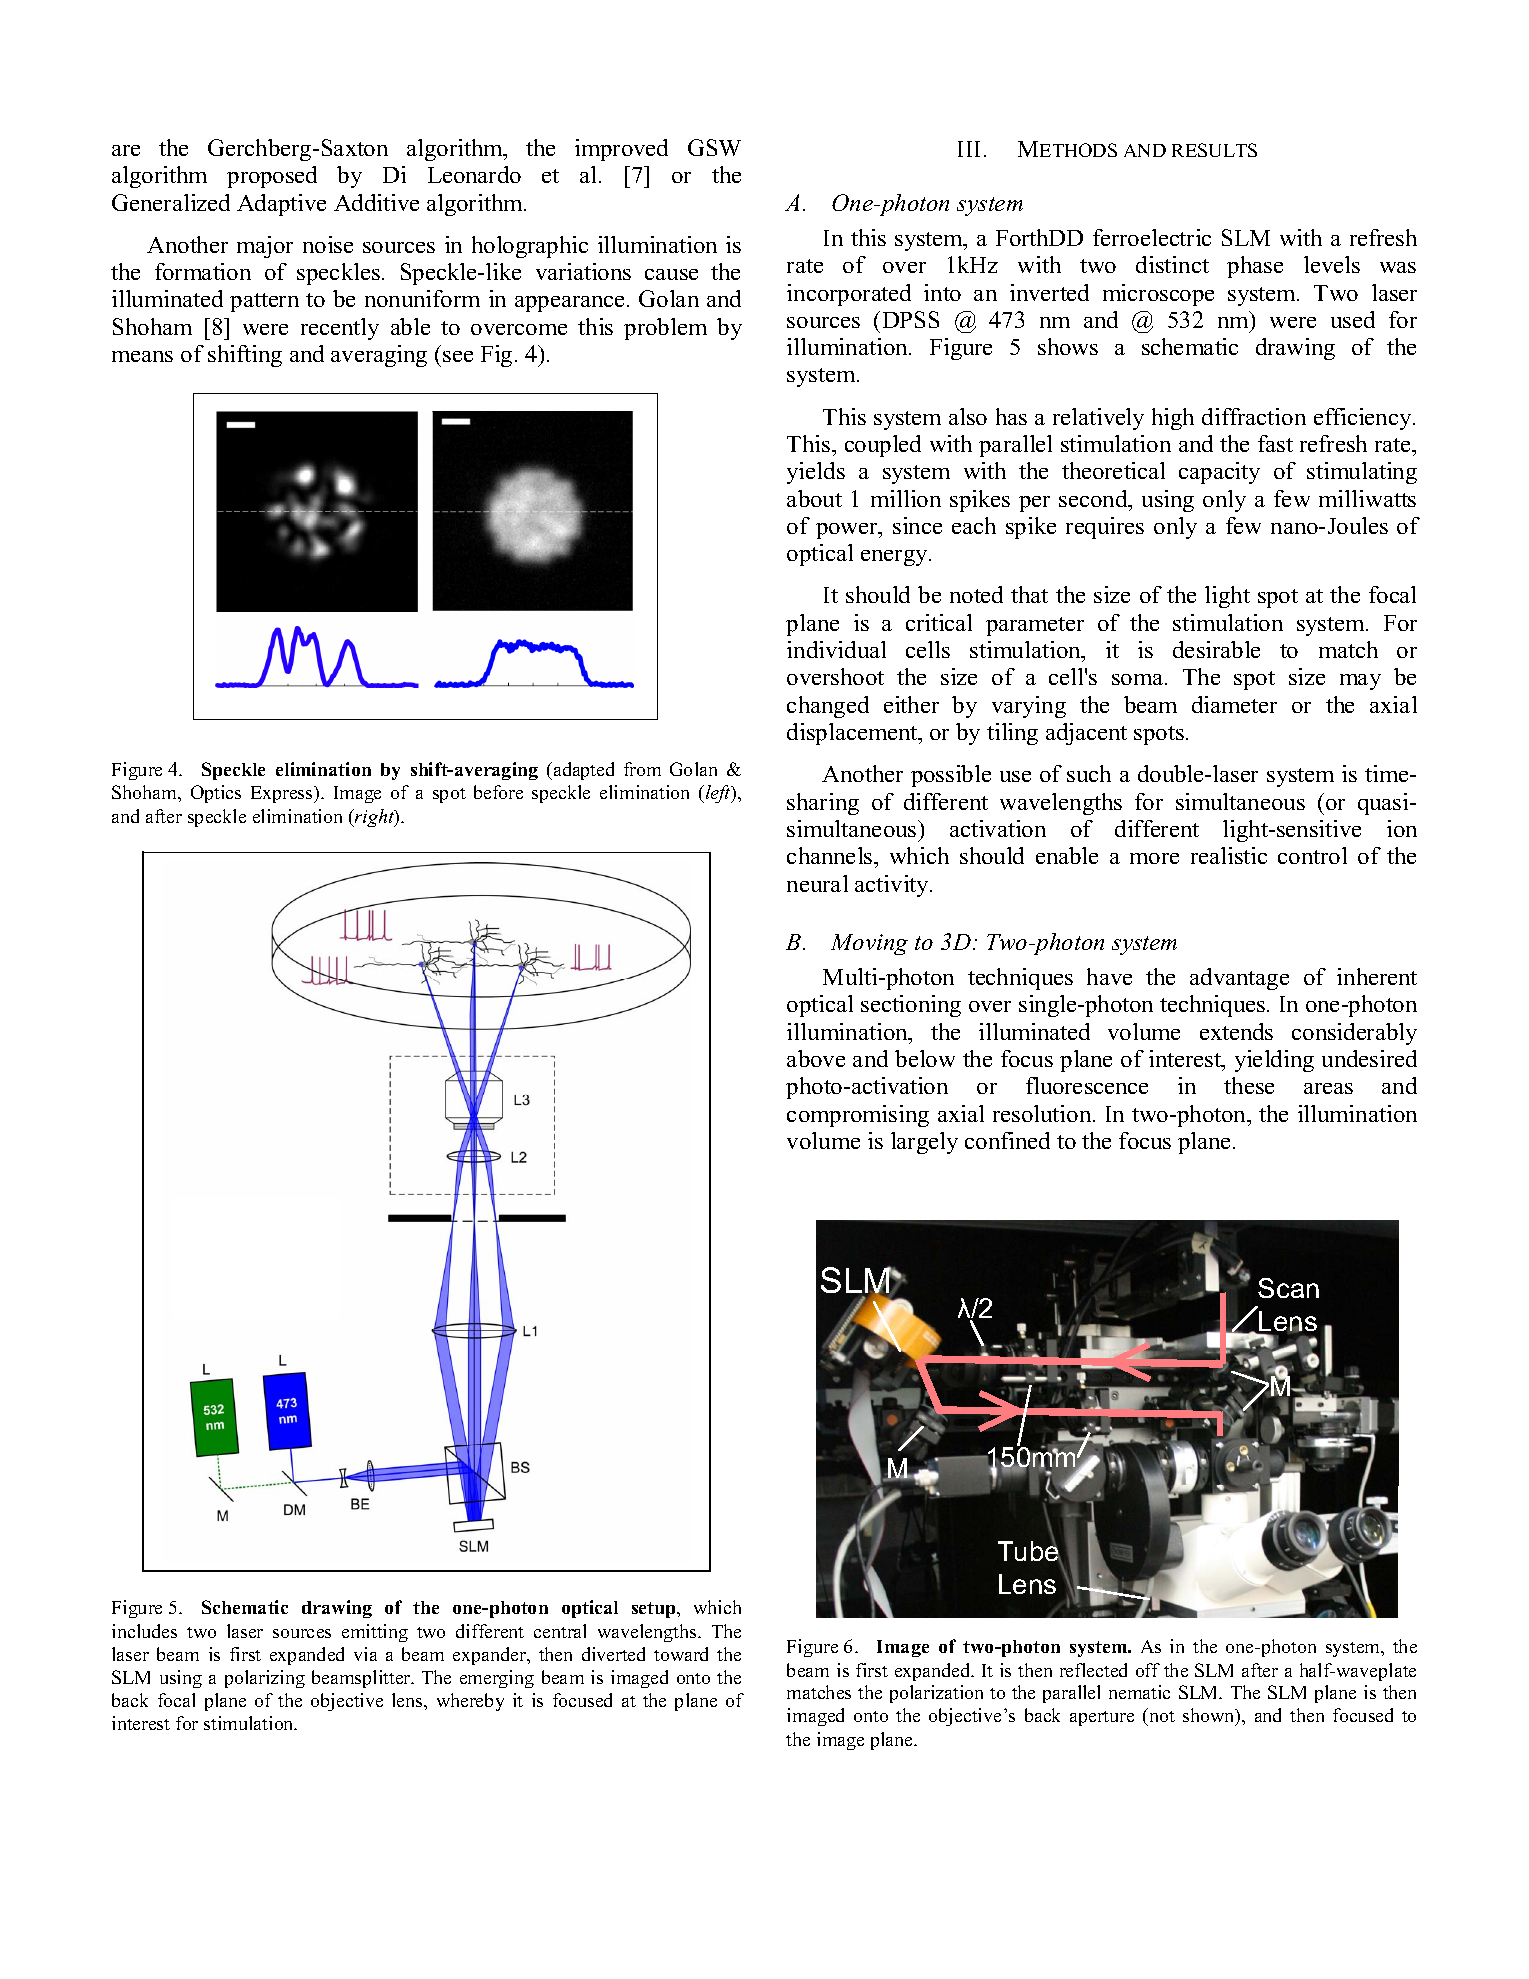 The image size is (1529, 1979). I want to click on advantage, so click(1239, 979).
